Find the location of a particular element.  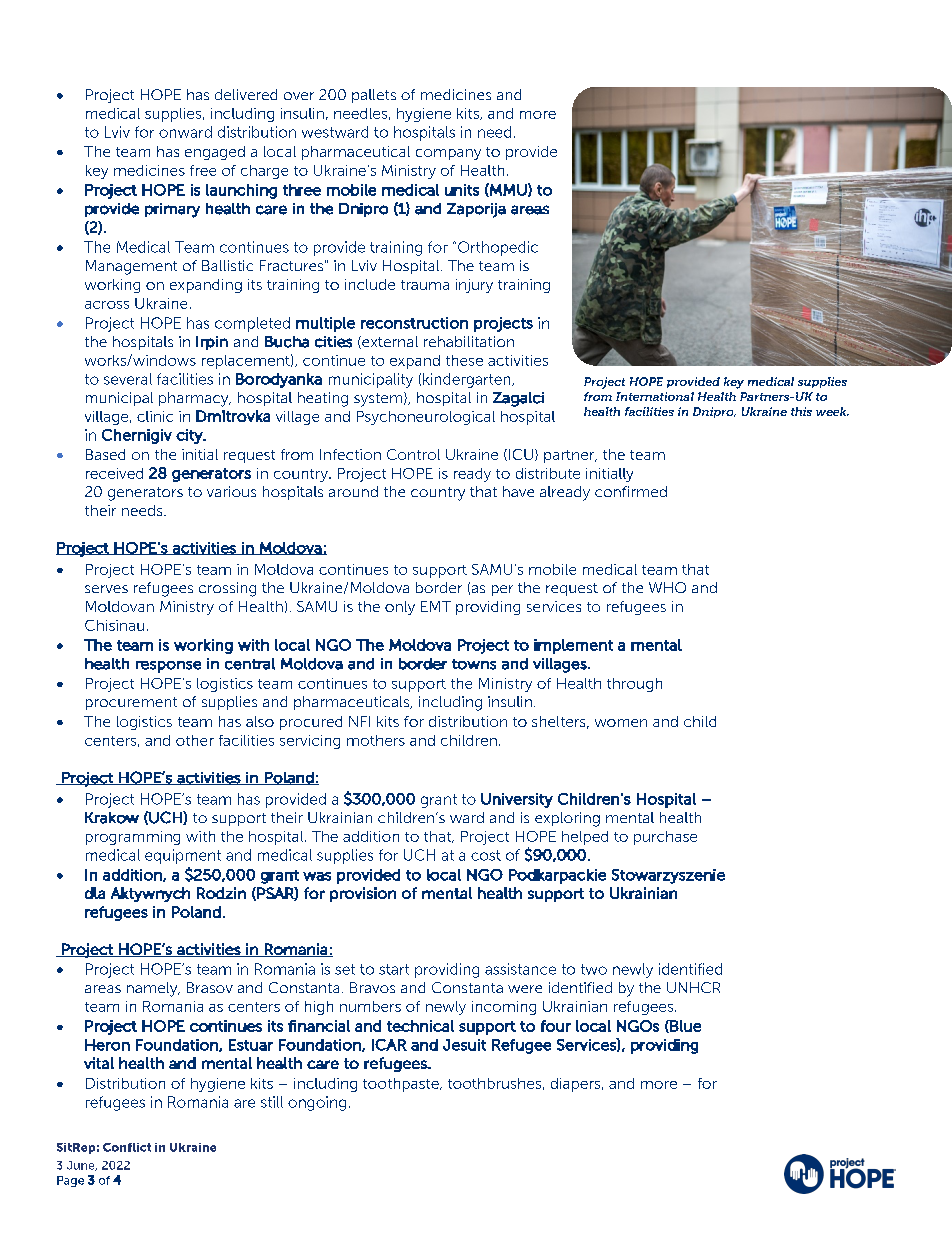

namely is located at coordinates (153, 989).
